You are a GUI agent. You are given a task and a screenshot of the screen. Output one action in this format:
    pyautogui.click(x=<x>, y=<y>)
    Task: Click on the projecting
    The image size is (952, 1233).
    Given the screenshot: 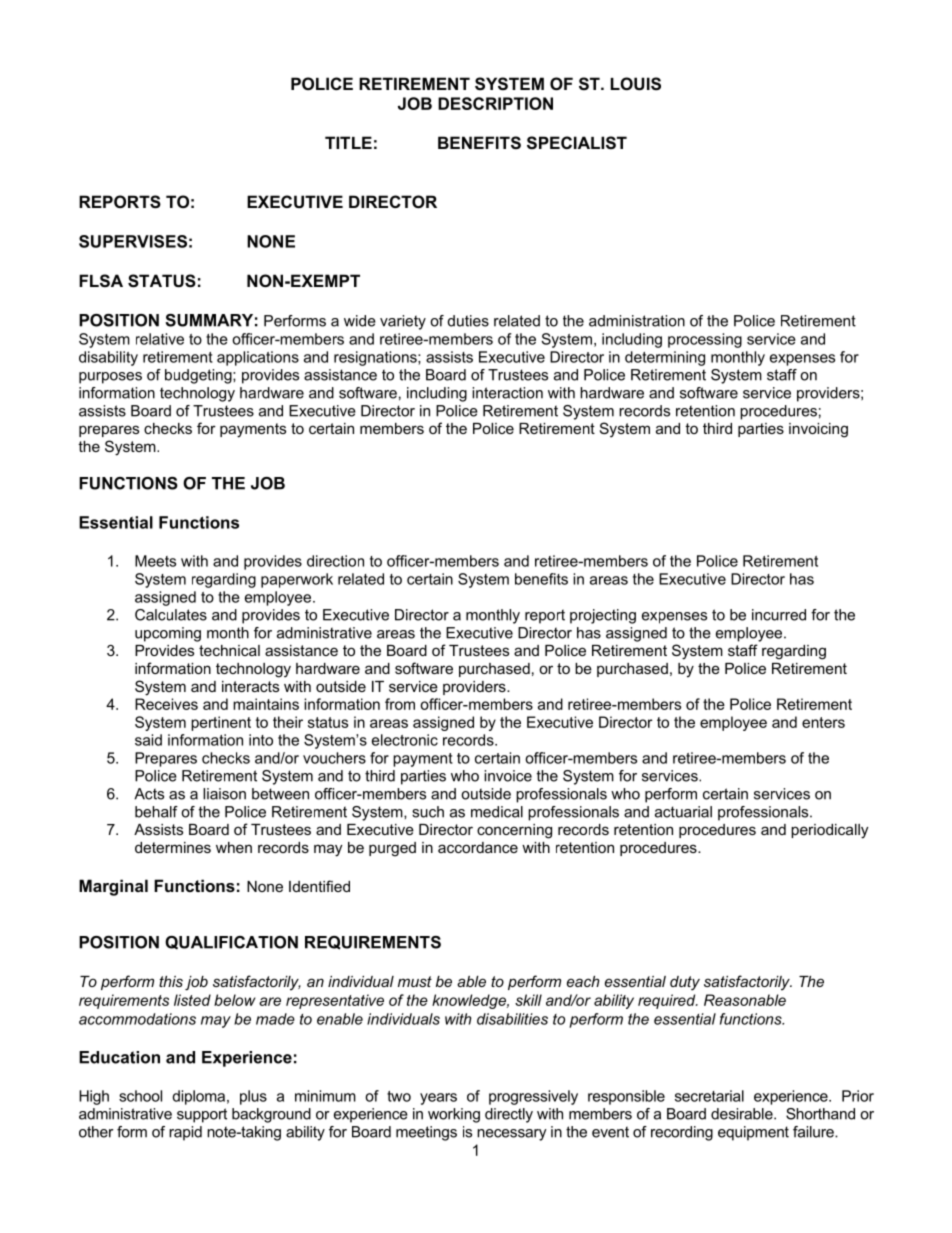 What is the action you would take?
    pyautogui.click(x=603, y=616)
